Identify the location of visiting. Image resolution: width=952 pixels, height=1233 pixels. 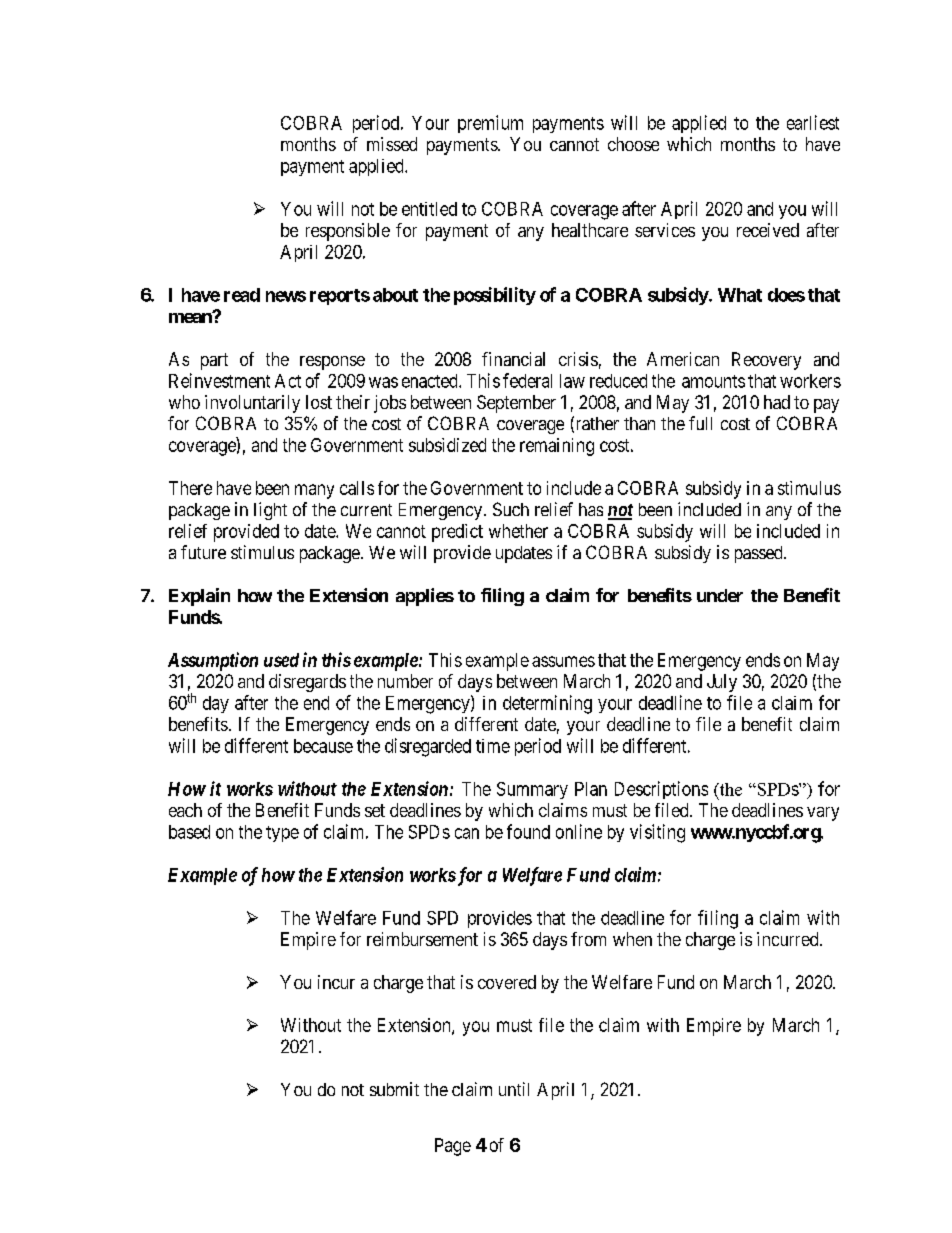
(657, 833).
